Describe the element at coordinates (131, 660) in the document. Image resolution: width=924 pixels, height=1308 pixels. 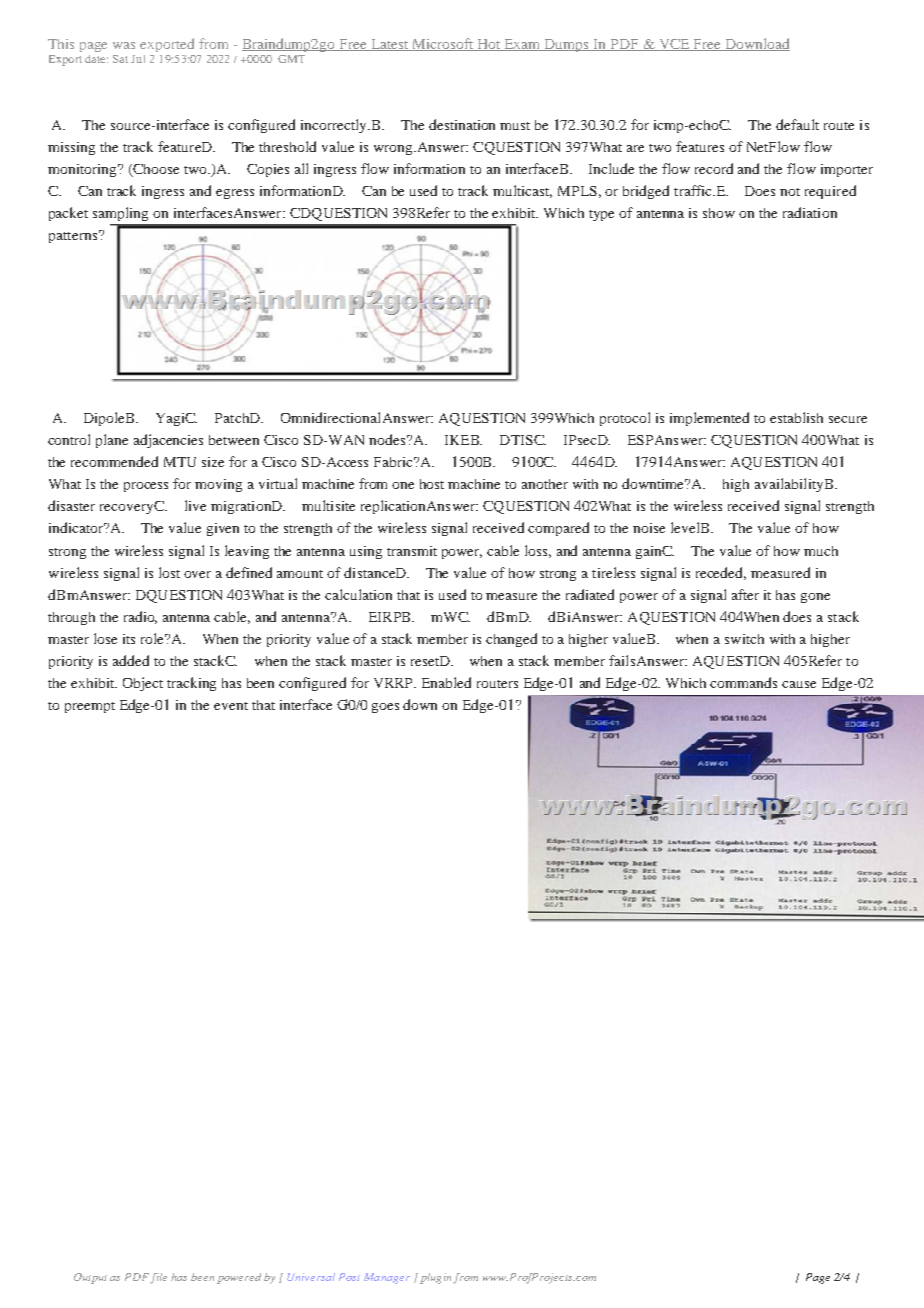
I see `added` at that location.
